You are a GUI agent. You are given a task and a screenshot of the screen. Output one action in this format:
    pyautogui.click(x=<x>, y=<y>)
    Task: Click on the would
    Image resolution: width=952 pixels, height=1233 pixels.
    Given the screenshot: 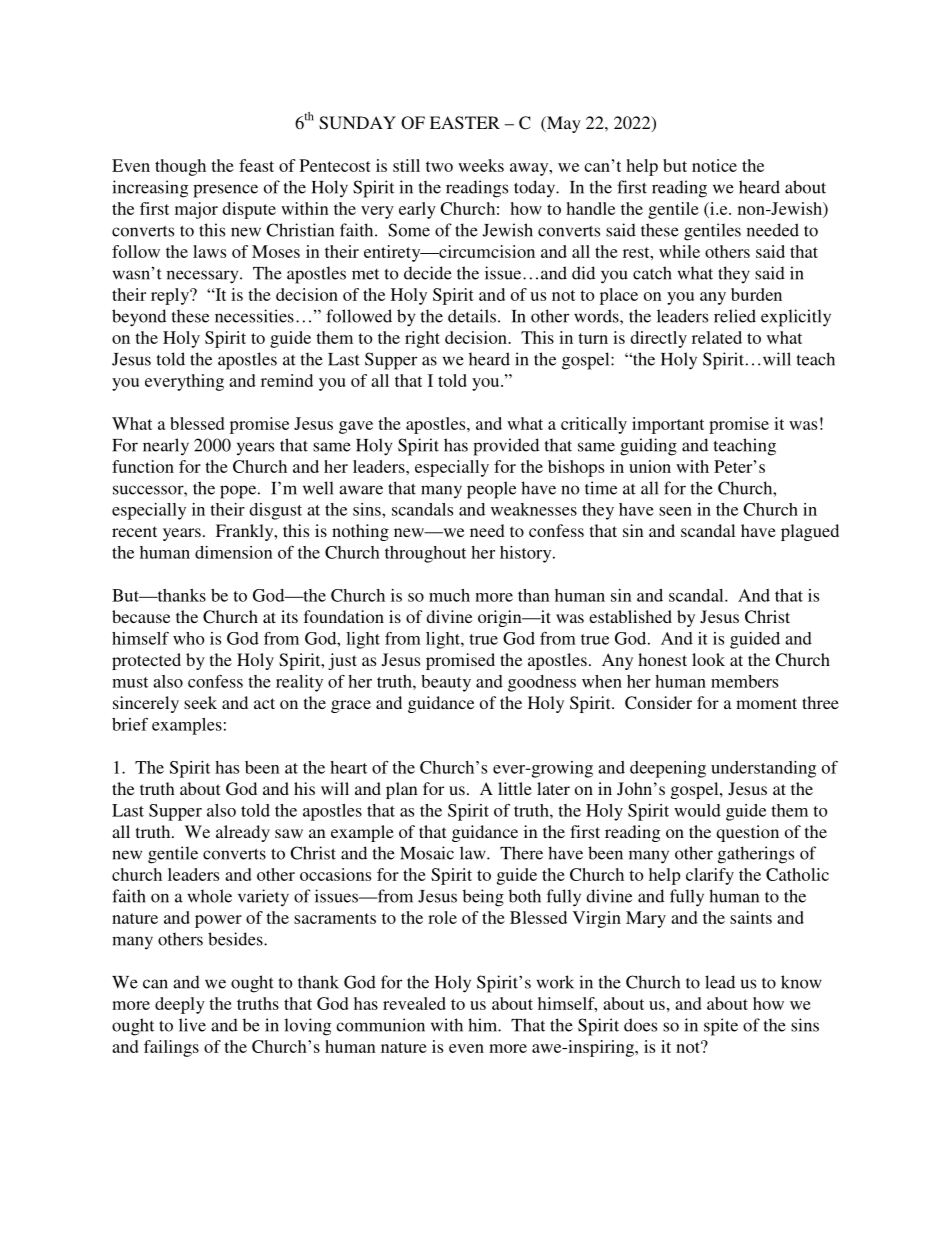 What is the action you would take?
    pyautogui.click(x=697, y=810)
